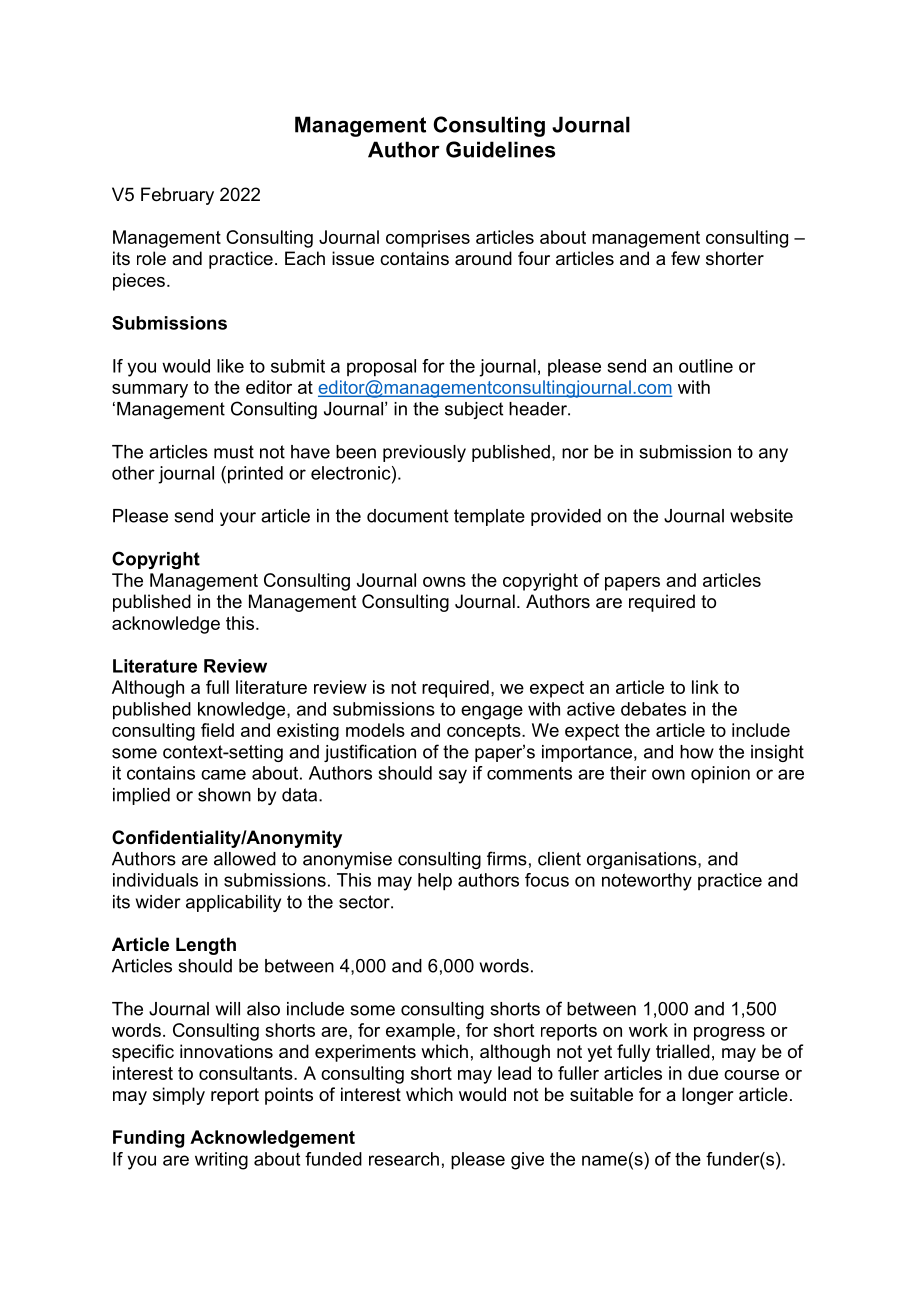  I want to click on research, so click(404, 1159).
